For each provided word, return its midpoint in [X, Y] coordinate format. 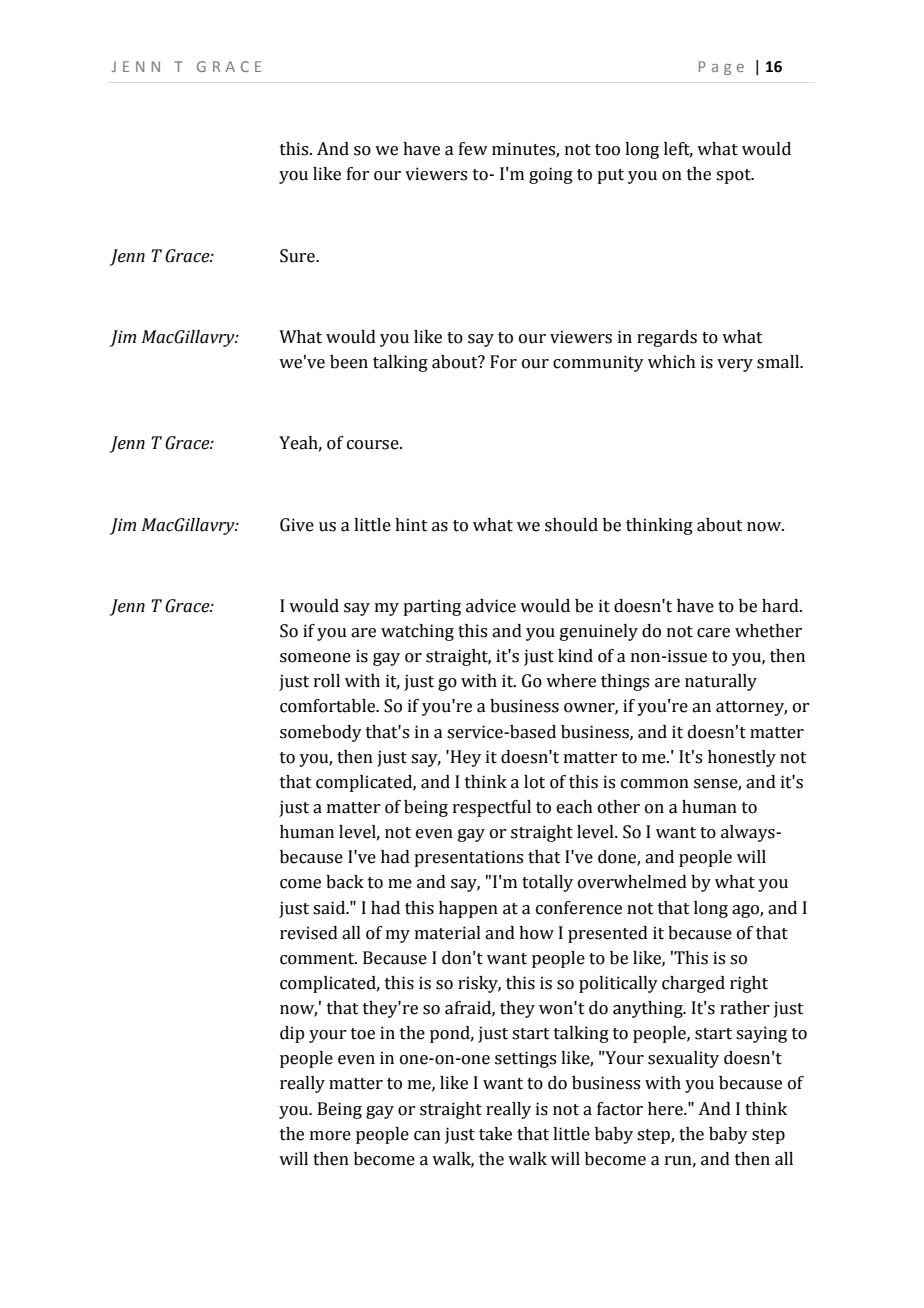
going [551, 175]
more [330, 1136]
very [735, 365]
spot [734, 176]
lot [534, 782]
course [374, 445]
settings [525, 1059]
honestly [742, 758]
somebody [321, 733]
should [571, 525]
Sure [298, 256]
